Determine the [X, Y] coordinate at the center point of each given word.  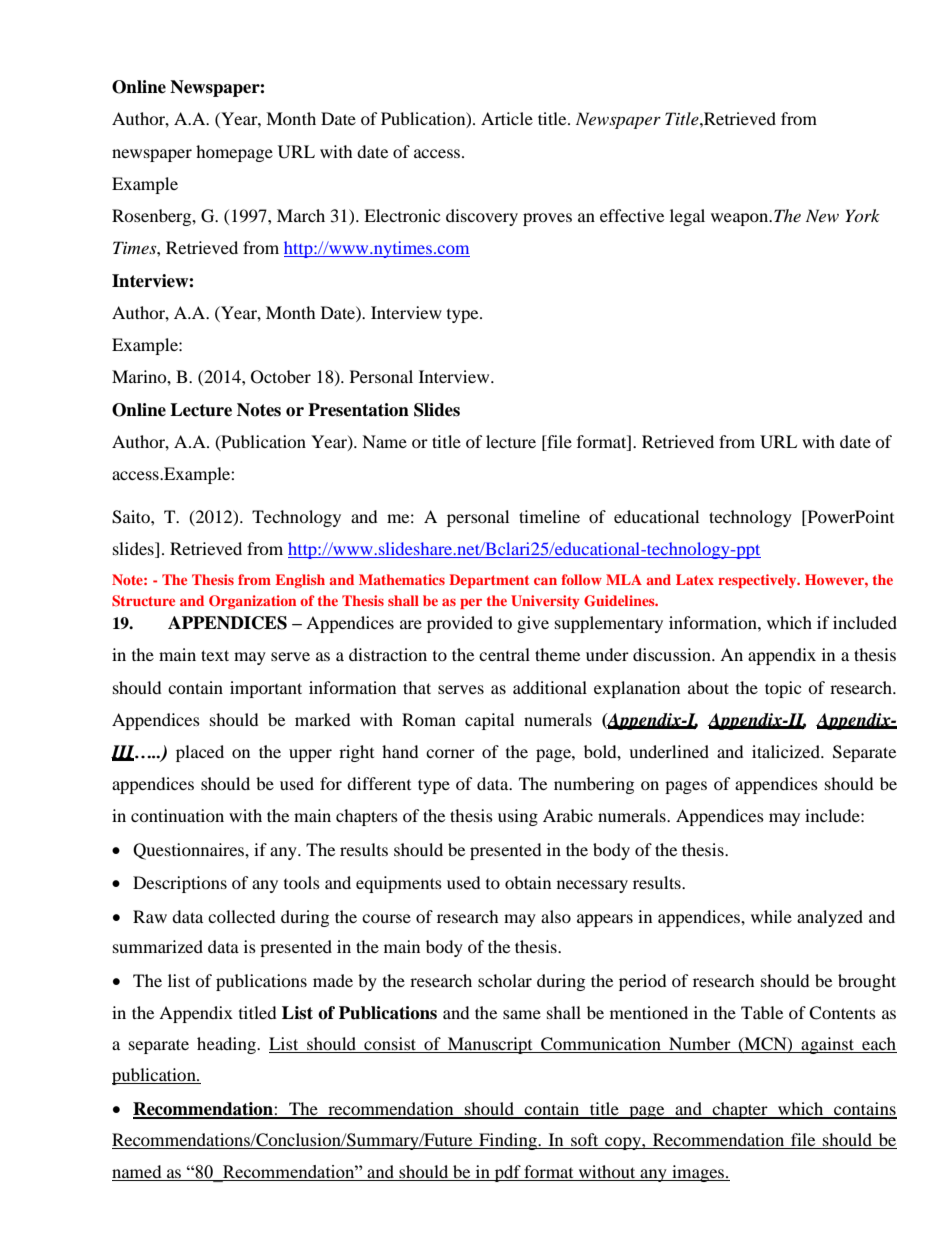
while [771, 916]
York [862, 215]
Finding [508, 1141]
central [504, 654]
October [281, 377]
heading [227, 1045]
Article [507, 118]
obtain [528, 882]
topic [783, 689]
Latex [695, 579]
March [301, 215]
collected [242, 916]
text [215, 655]
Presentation [358, 410]
